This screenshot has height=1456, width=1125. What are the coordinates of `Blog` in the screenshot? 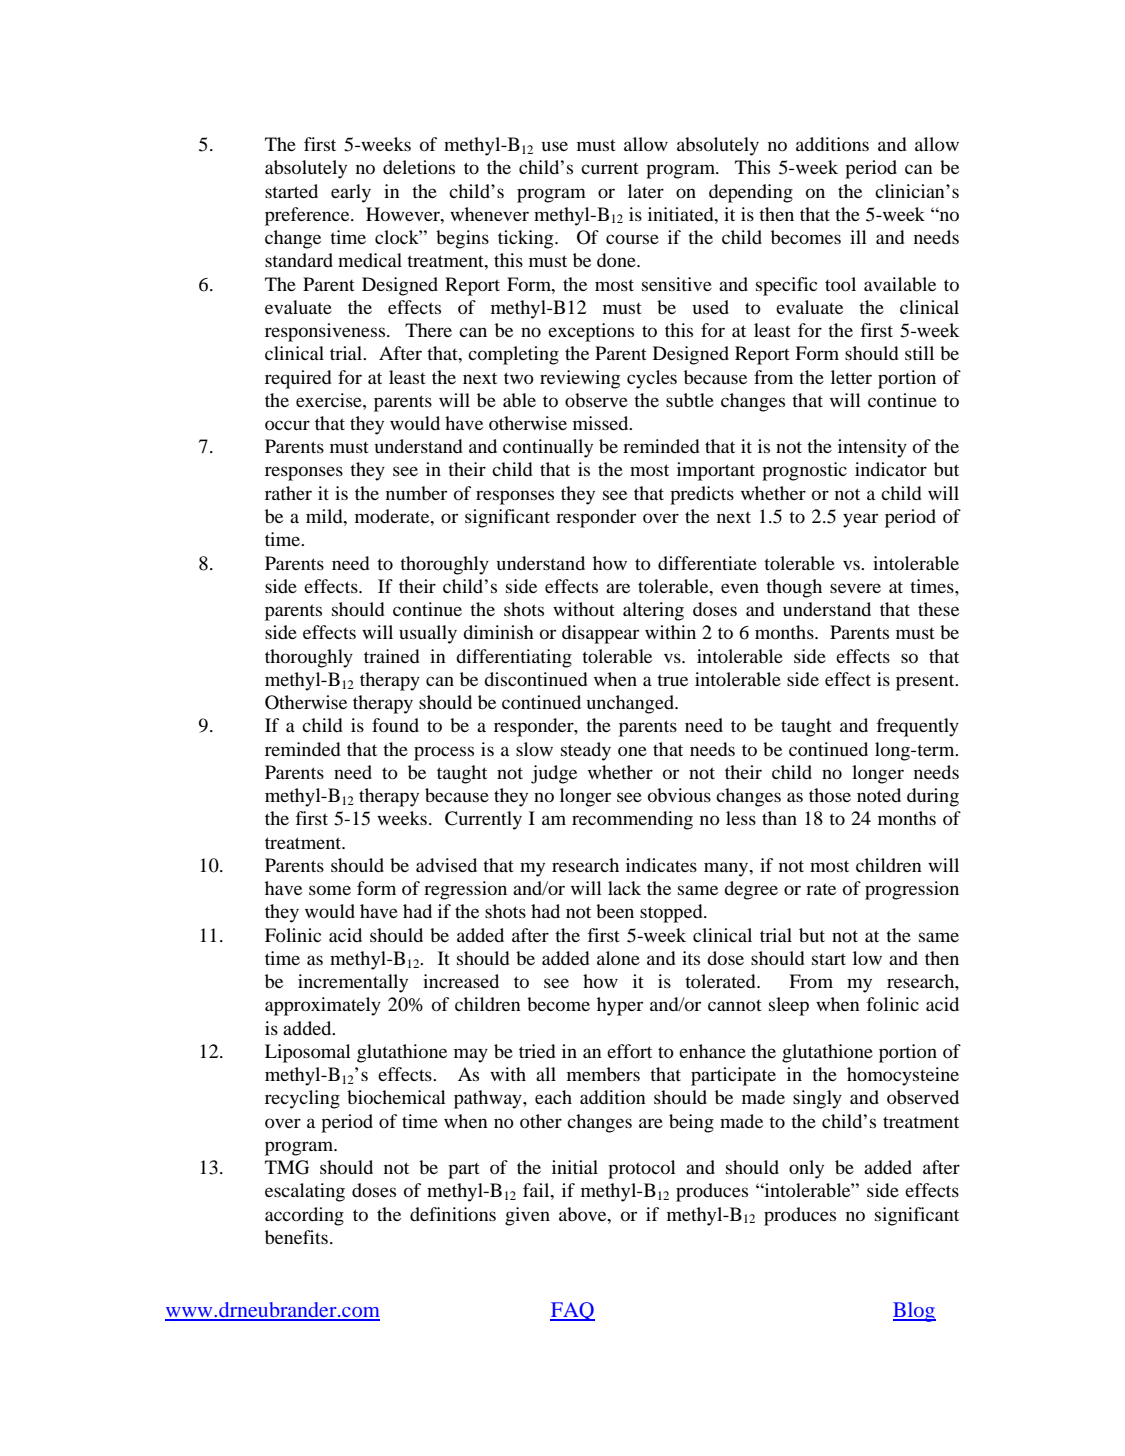 It's located at (914, 1312).
